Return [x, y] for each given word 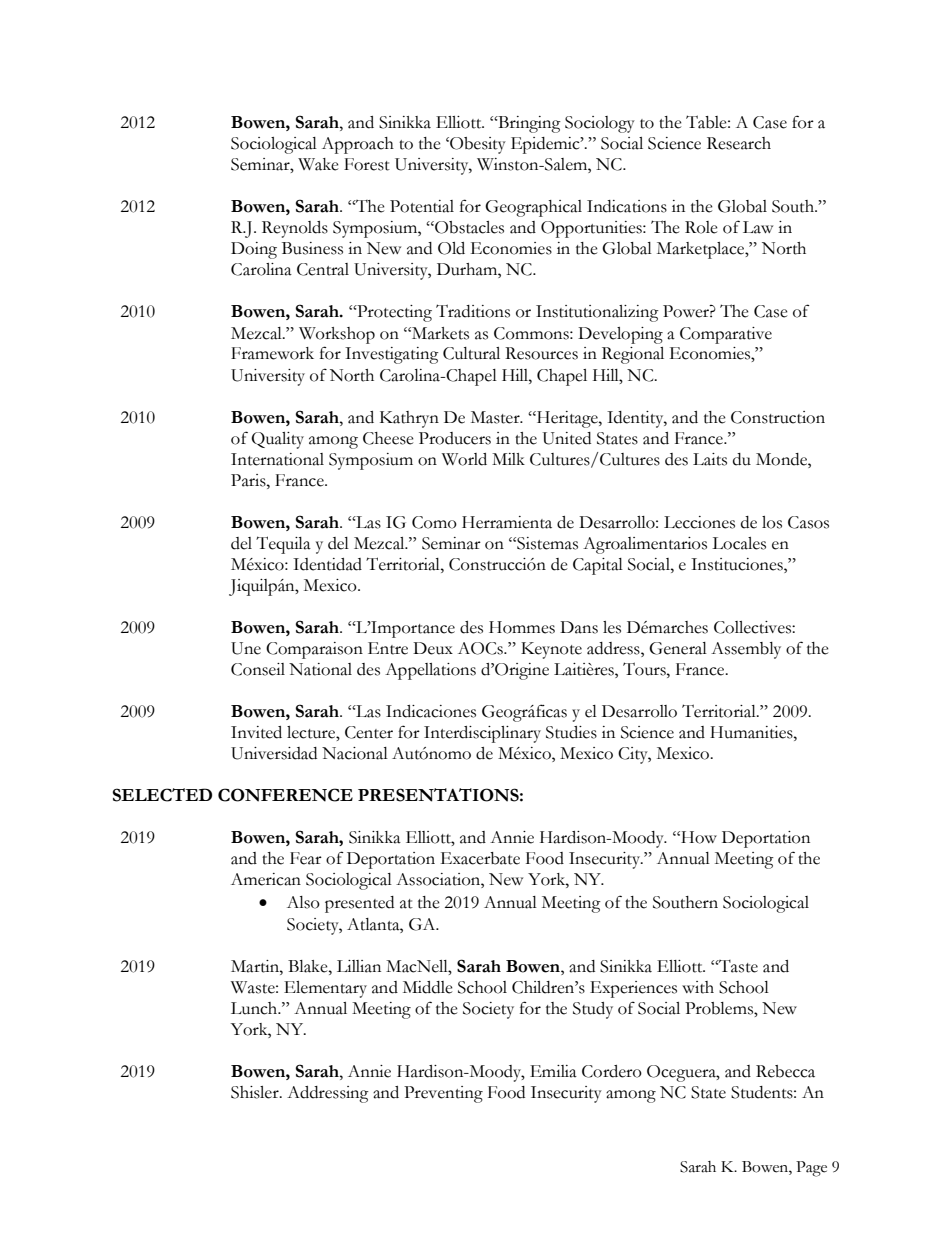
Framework [272, 353]
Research [739, 143]
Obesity [477, 145]
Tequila [283, 545]
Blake [309, 966]
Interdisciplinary [482, 734]
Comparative [726, 335]
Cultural [471, 353]
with [698, 987]
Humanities [752, 732]
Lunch [255, 1008]
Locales [739, 543]
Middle [428, 987]
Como [434, 522]
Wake [318, 164]
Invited [256, 732]
